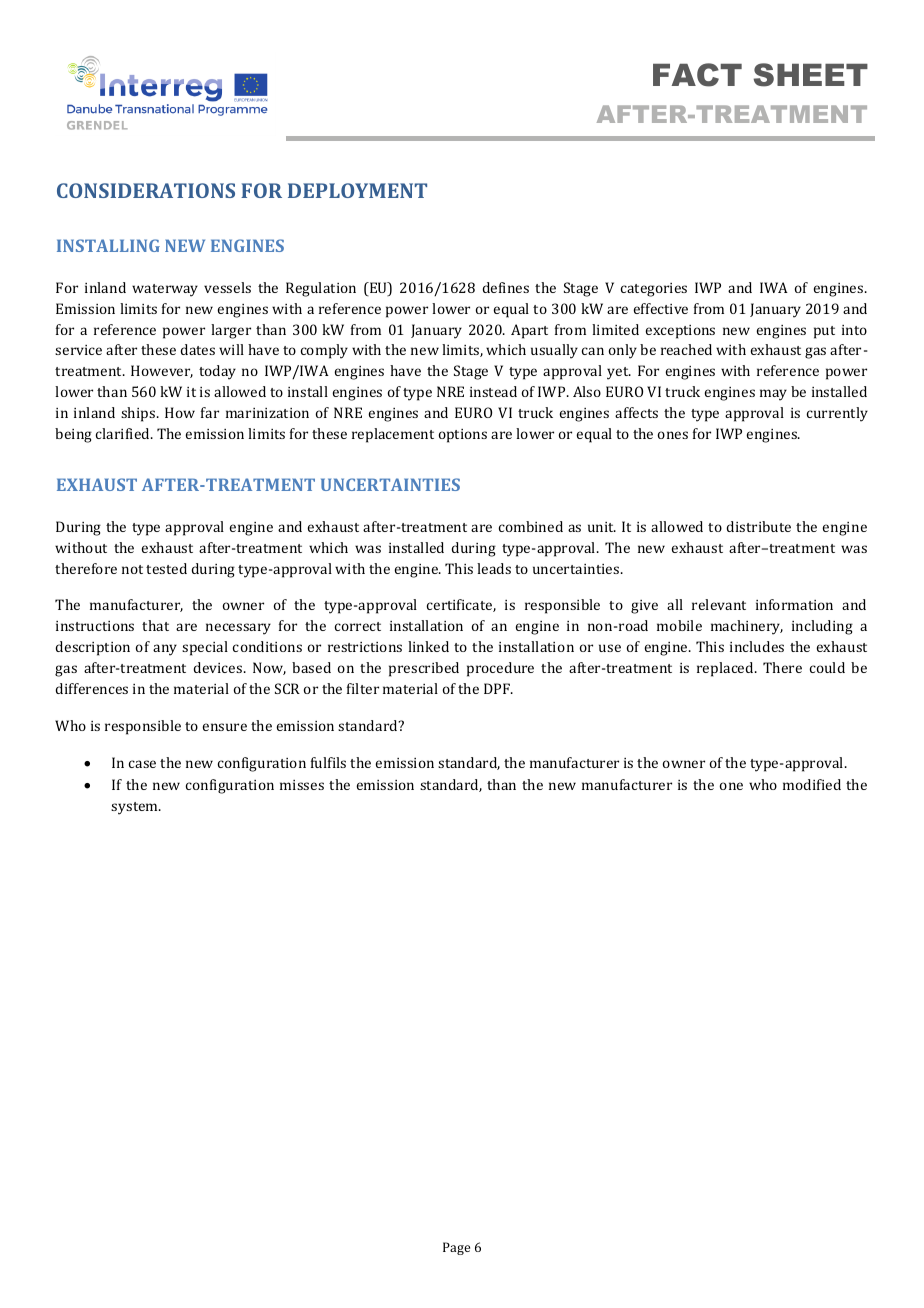 This document has height=1308, width=924. Describe the element at coordinates (812, 784) in the document. I see `modified` at that location.
